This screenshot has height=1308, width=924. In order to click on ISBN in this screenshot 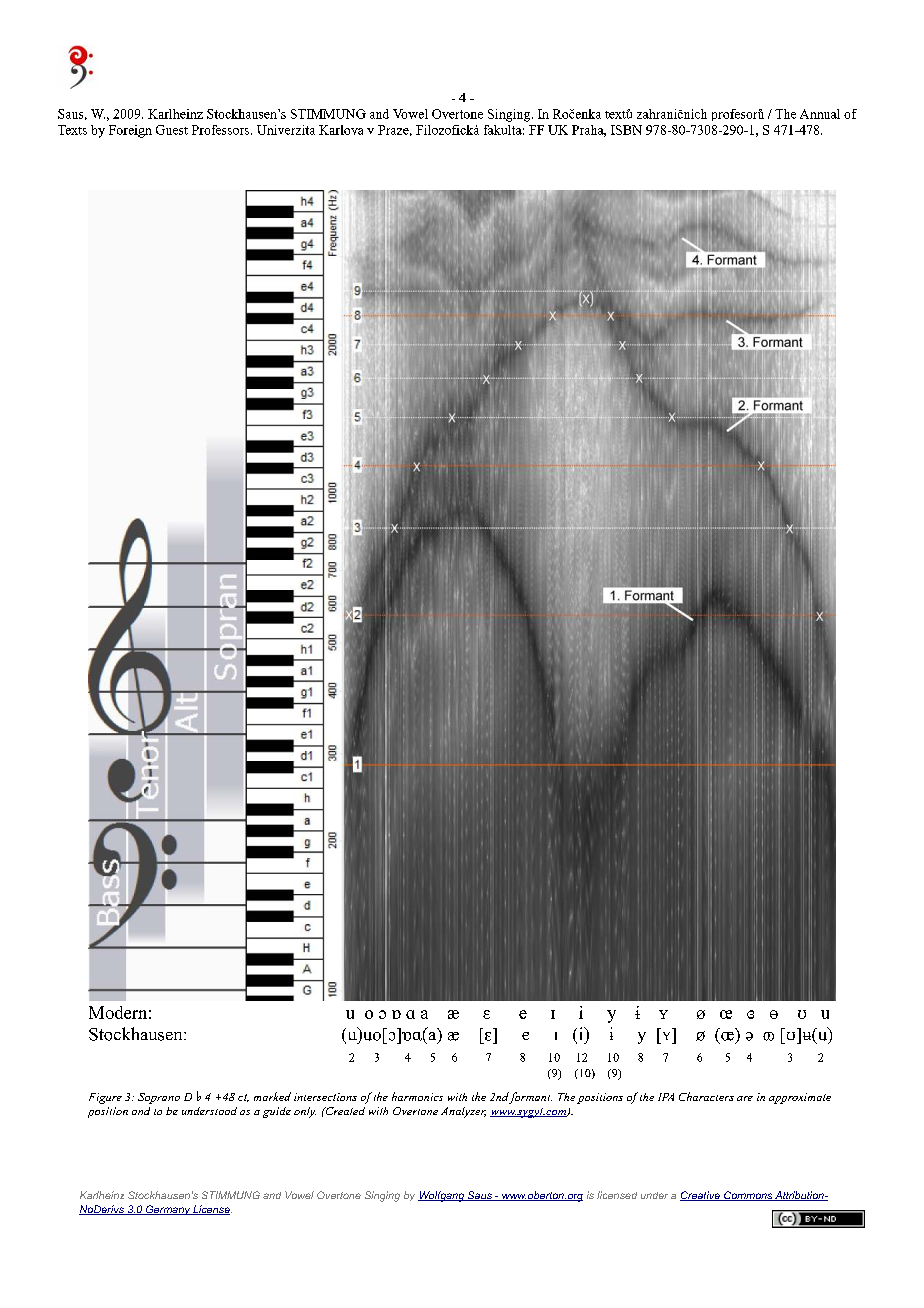, I will do `click(626, 130)`.
